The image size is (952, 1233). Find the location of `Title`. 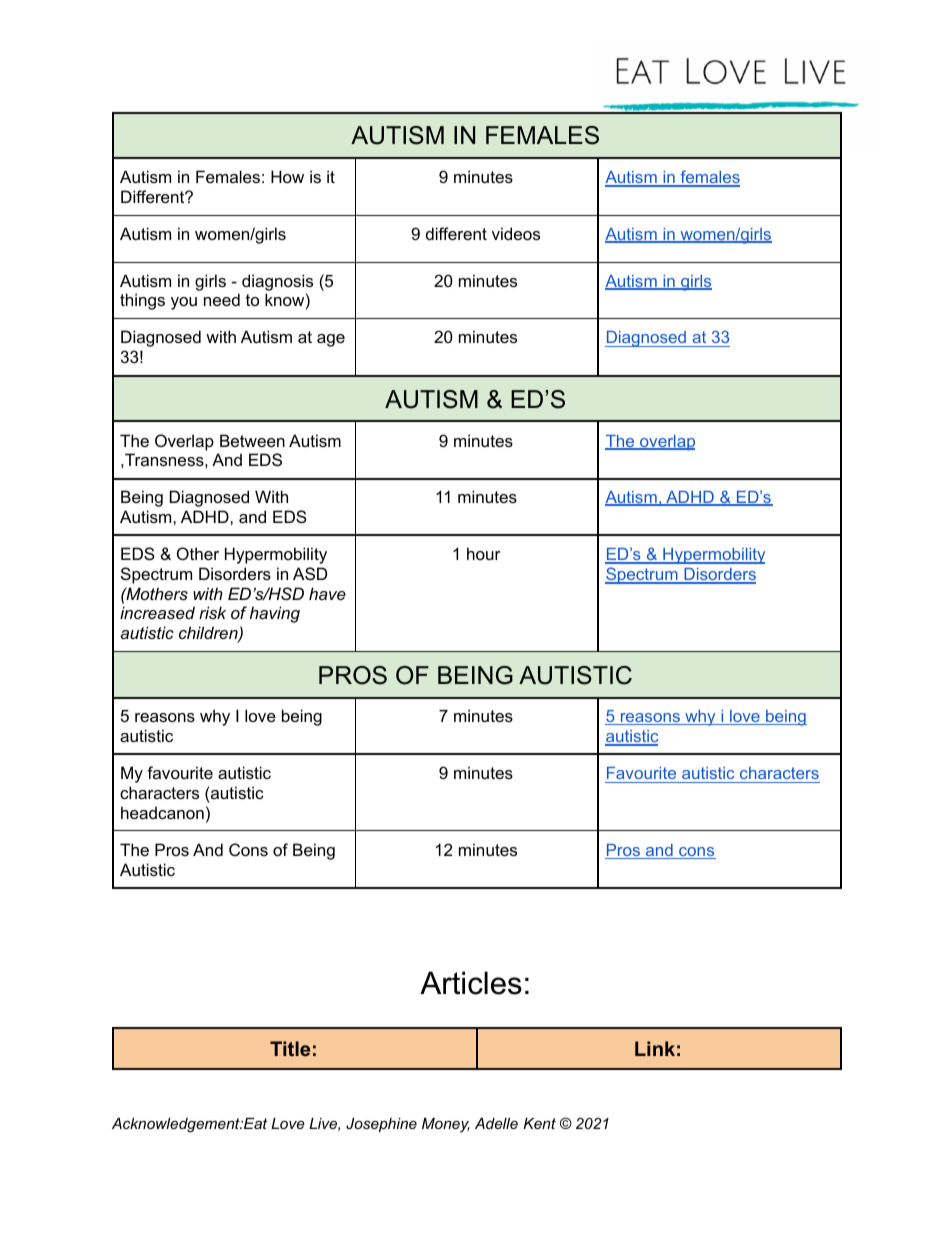

Title is located at coordinates (290, 1048).
